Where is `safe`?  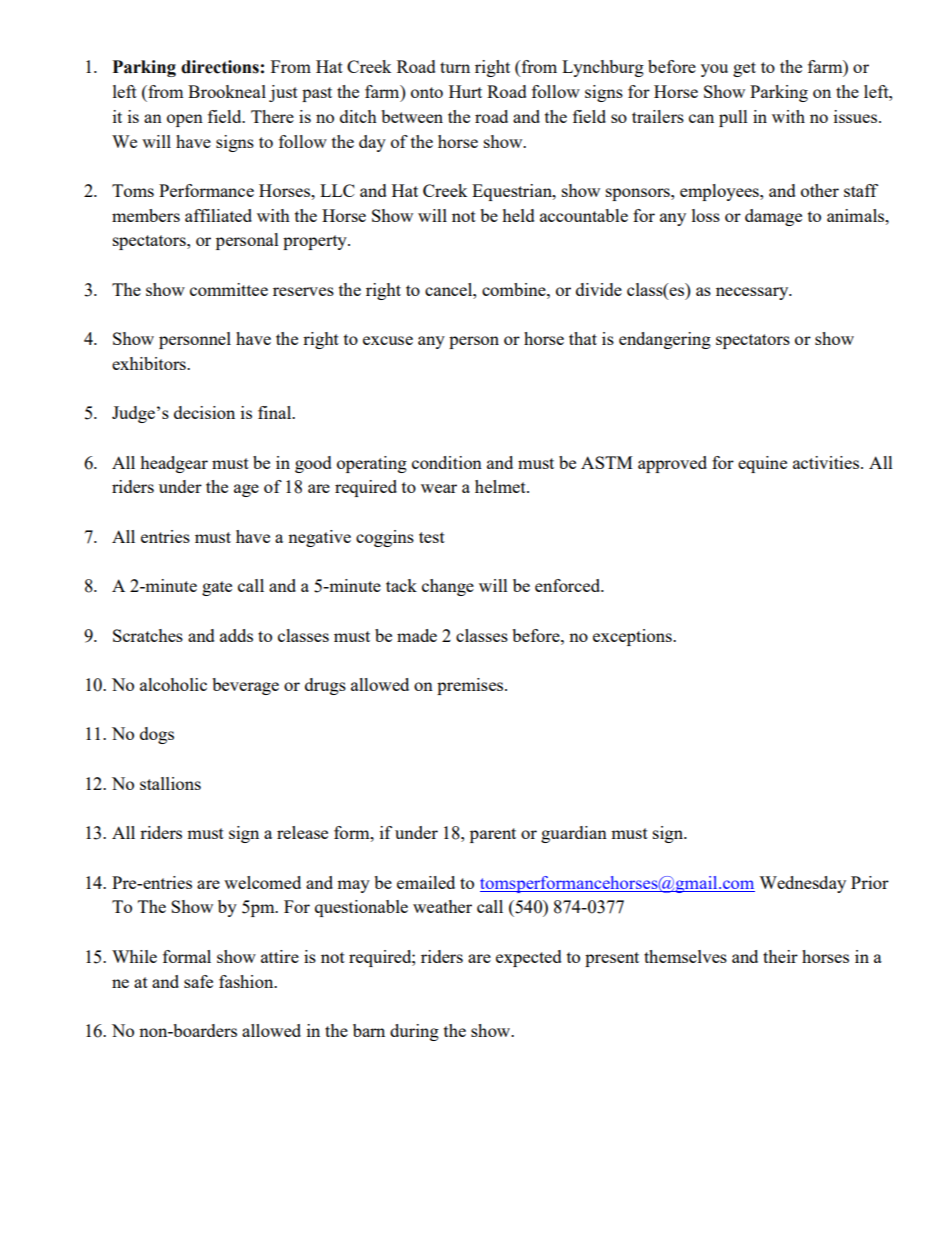
safe is located at coordinates (198, 981).
